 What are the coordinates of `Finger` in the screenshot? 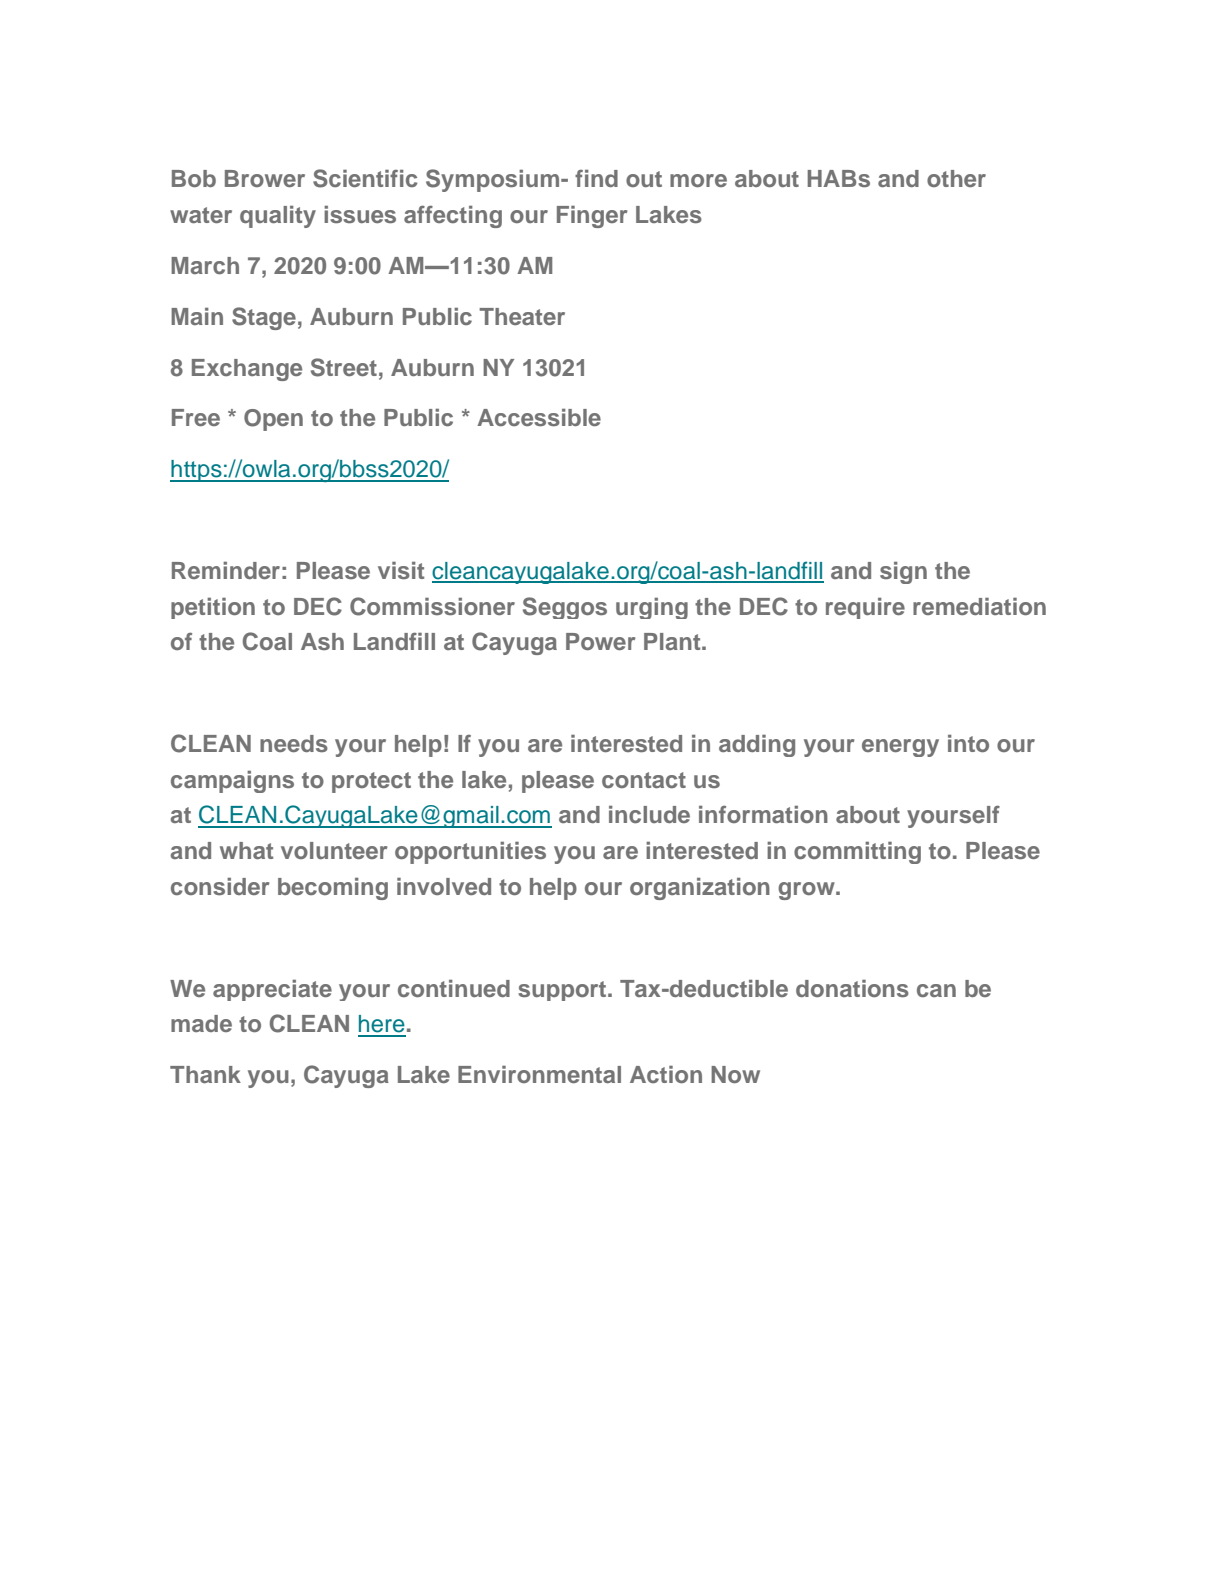 It's located at (592, 217).
